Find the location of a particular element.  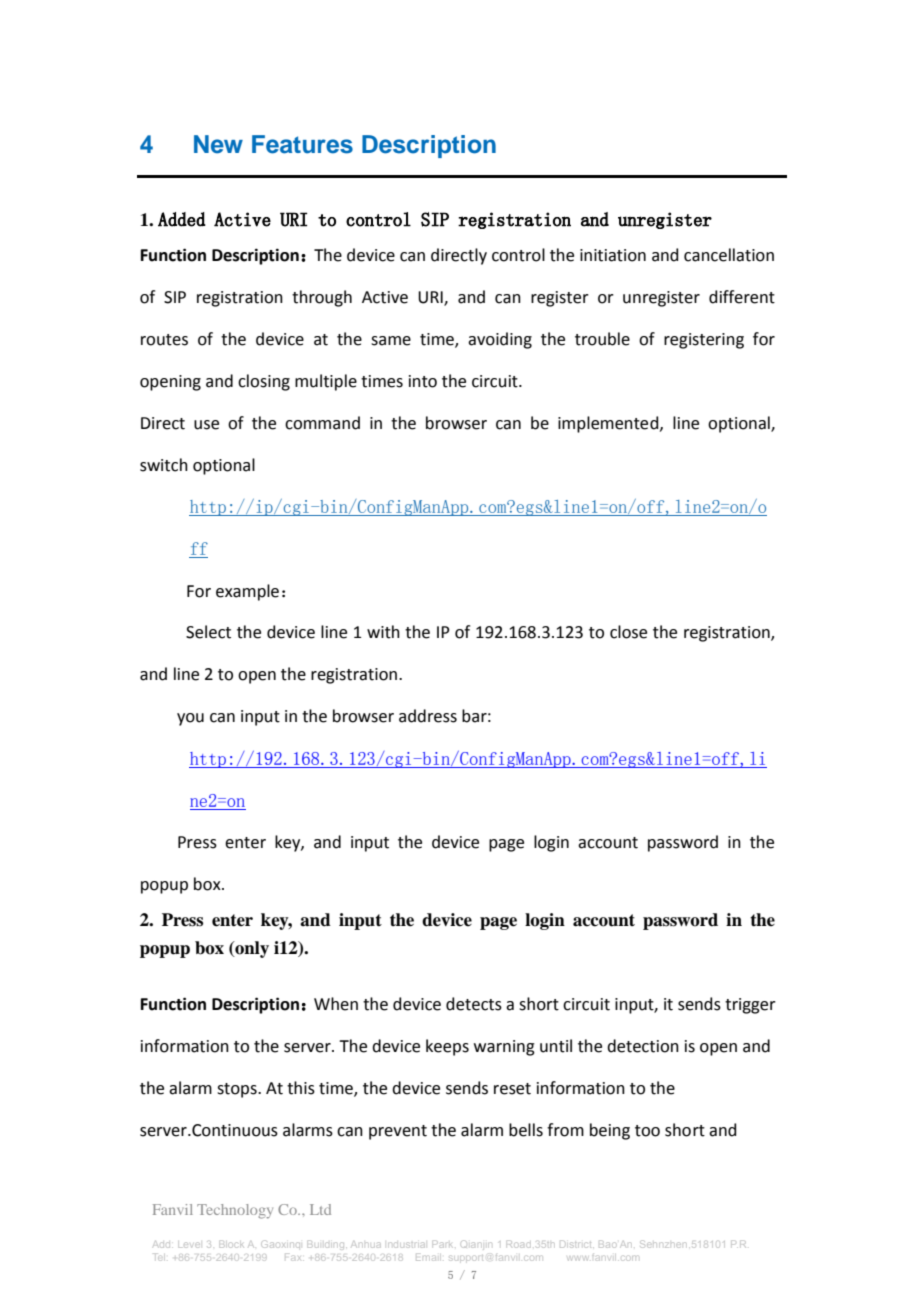

cancellation is located at coordinates (729, 255).
